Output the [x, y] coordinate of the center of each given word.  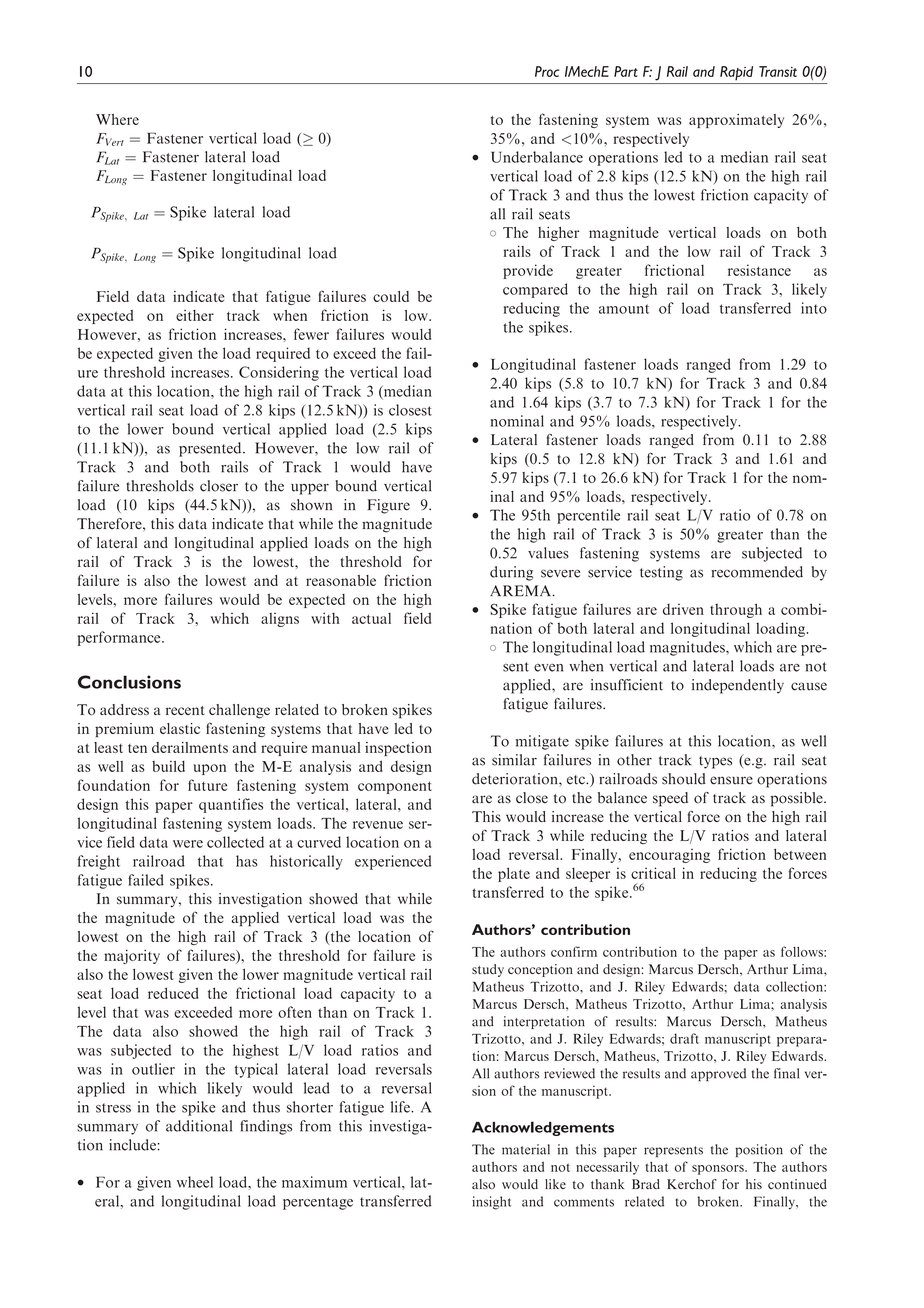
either [195, 315]
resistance [759, 270]
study [488, 970]
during [511, 573]
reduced [173, 993]
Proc [547, 71]
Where [117, 119]
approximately [736, 121]
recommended [757, 572]
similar [514, 760]
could [391, 296]
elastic [180, 728]
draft [684, 1038]
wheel [195, 1182]
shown [311, 505]
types [715, 762]
